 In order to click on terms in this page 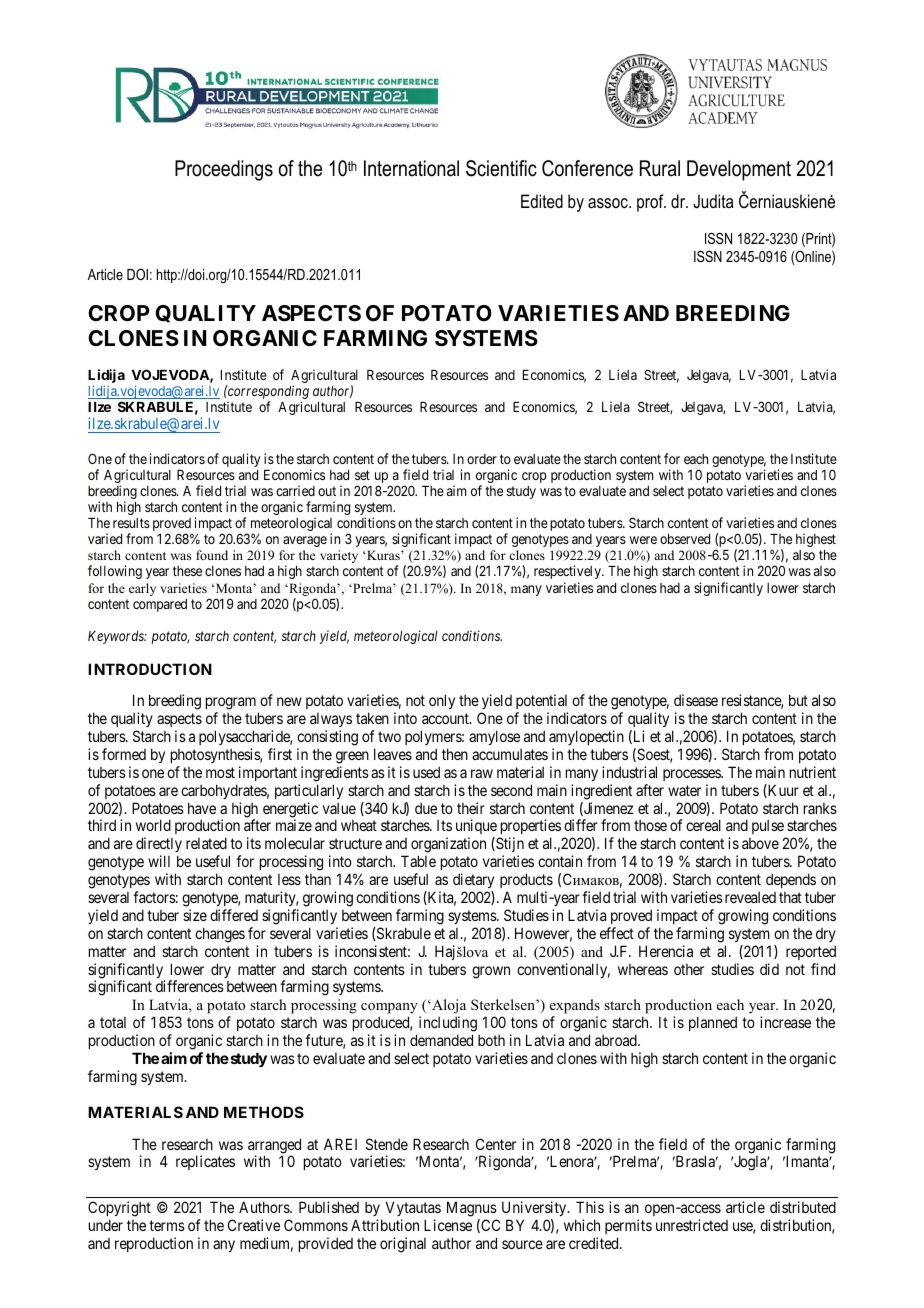, I will do `click(167, 1225)`.
